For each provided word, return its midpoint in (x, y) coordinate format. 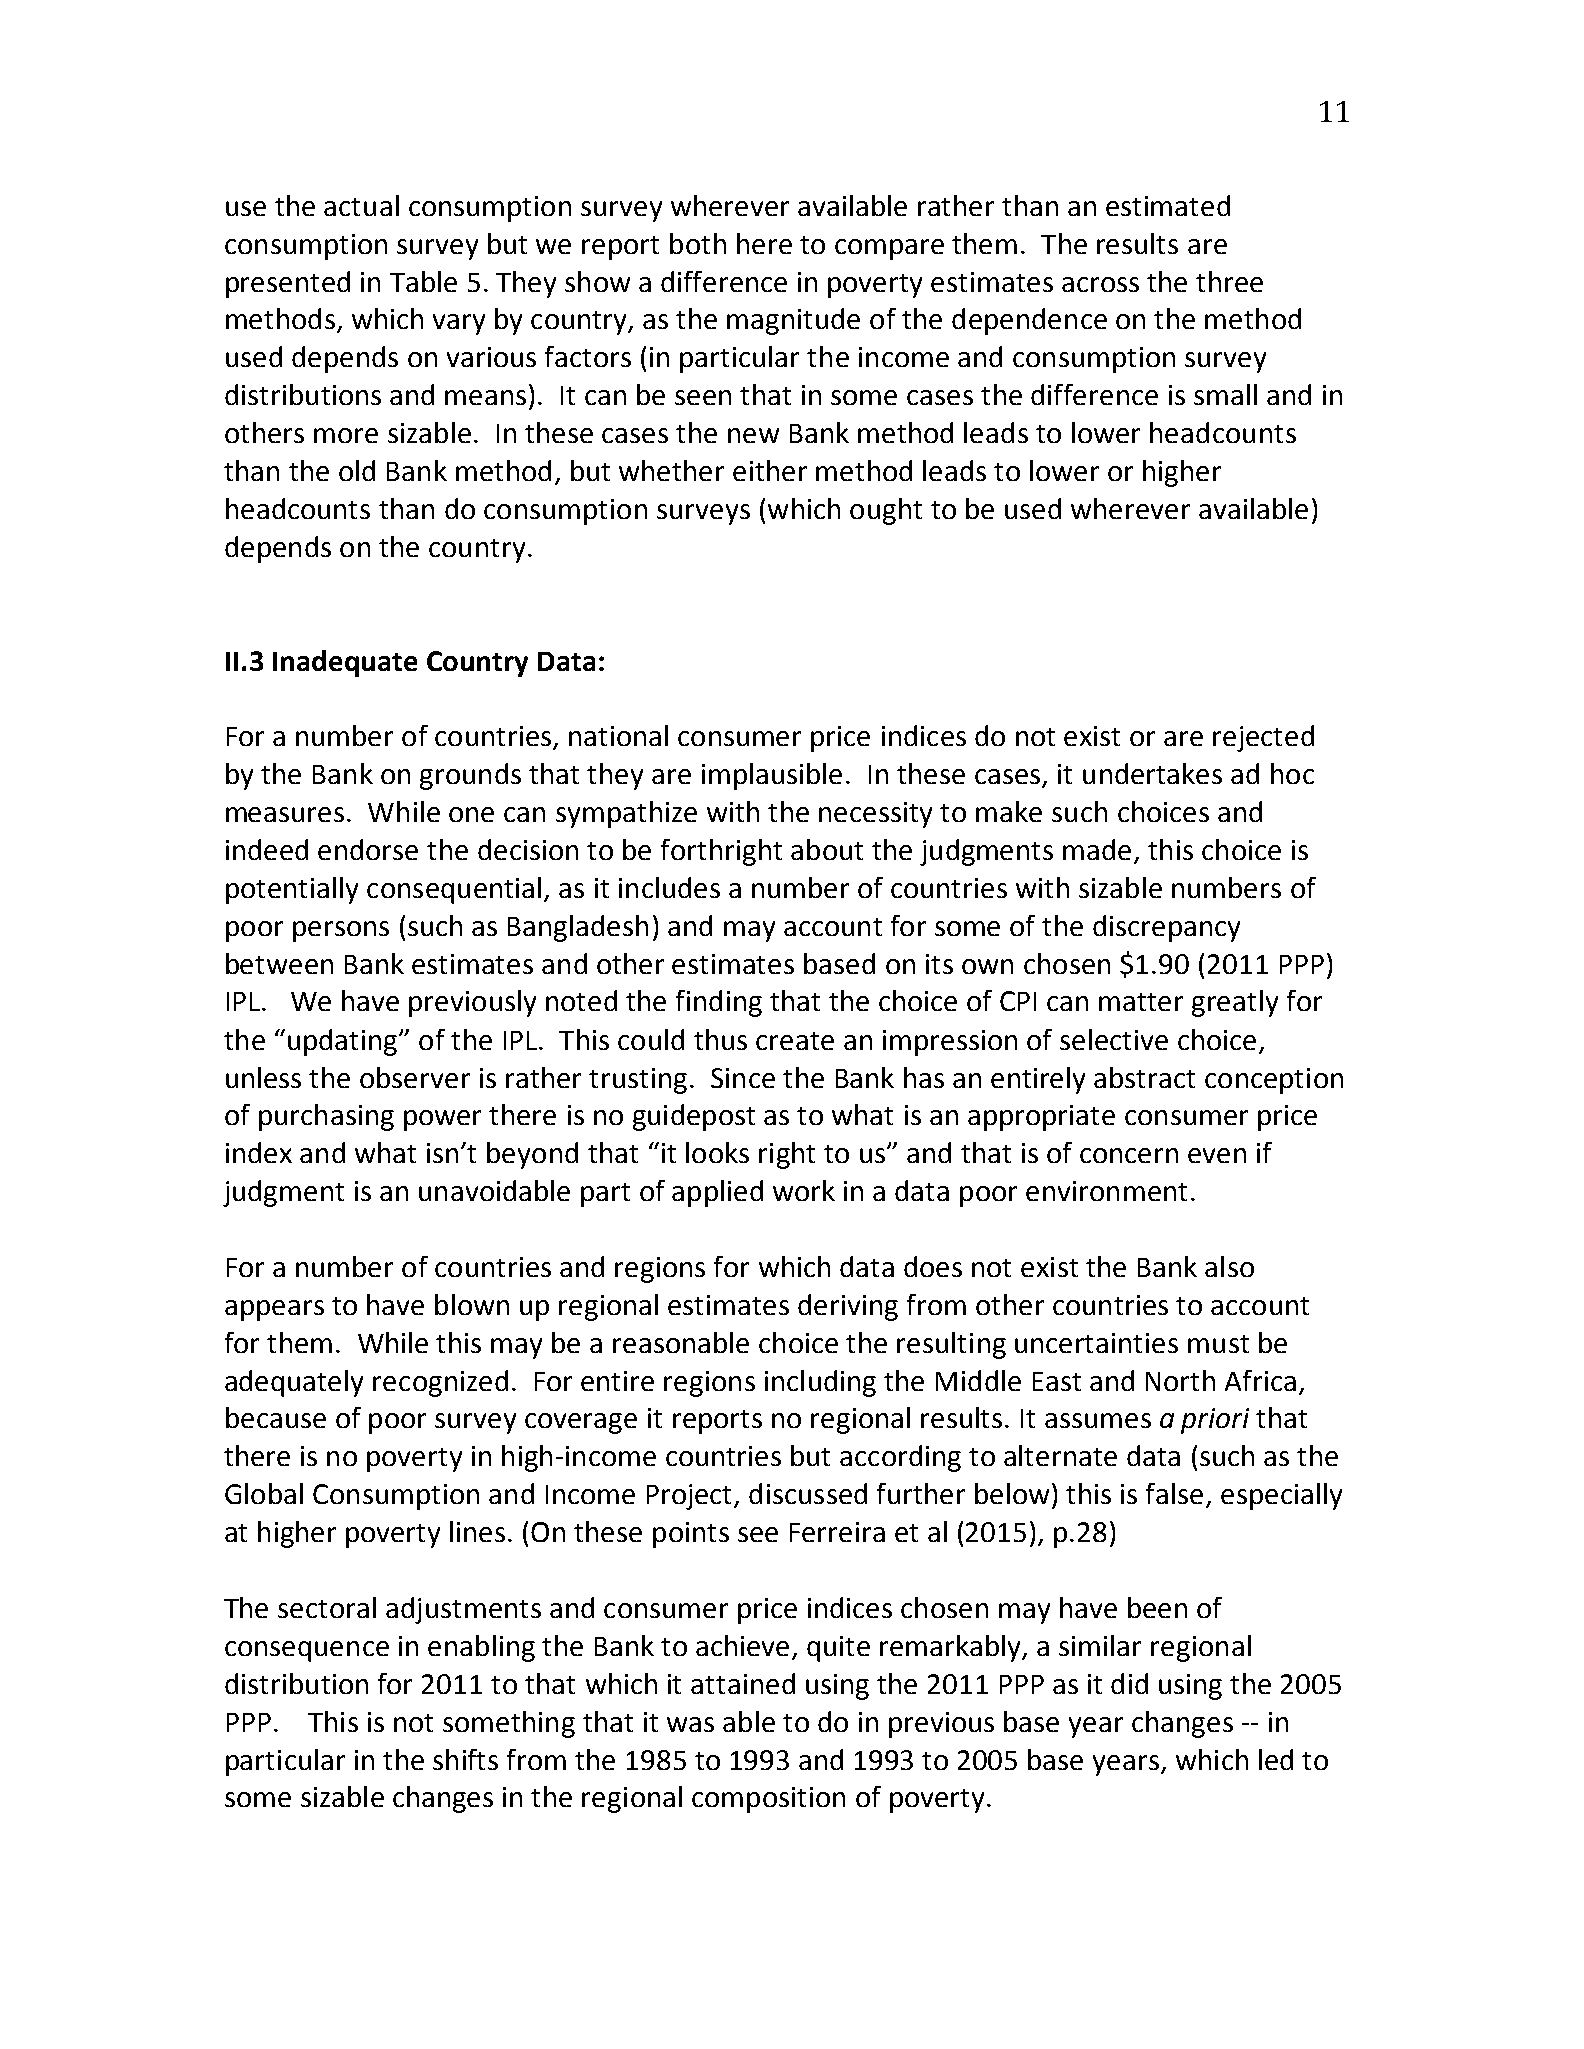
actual (361, 205)
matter (1141, 1002)
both (698, 243)
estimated (1168, 205)
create (795, 1041)
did (1129, 1683)
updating (344, 1042)
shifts (465, 1759)
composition (768, 1800)
